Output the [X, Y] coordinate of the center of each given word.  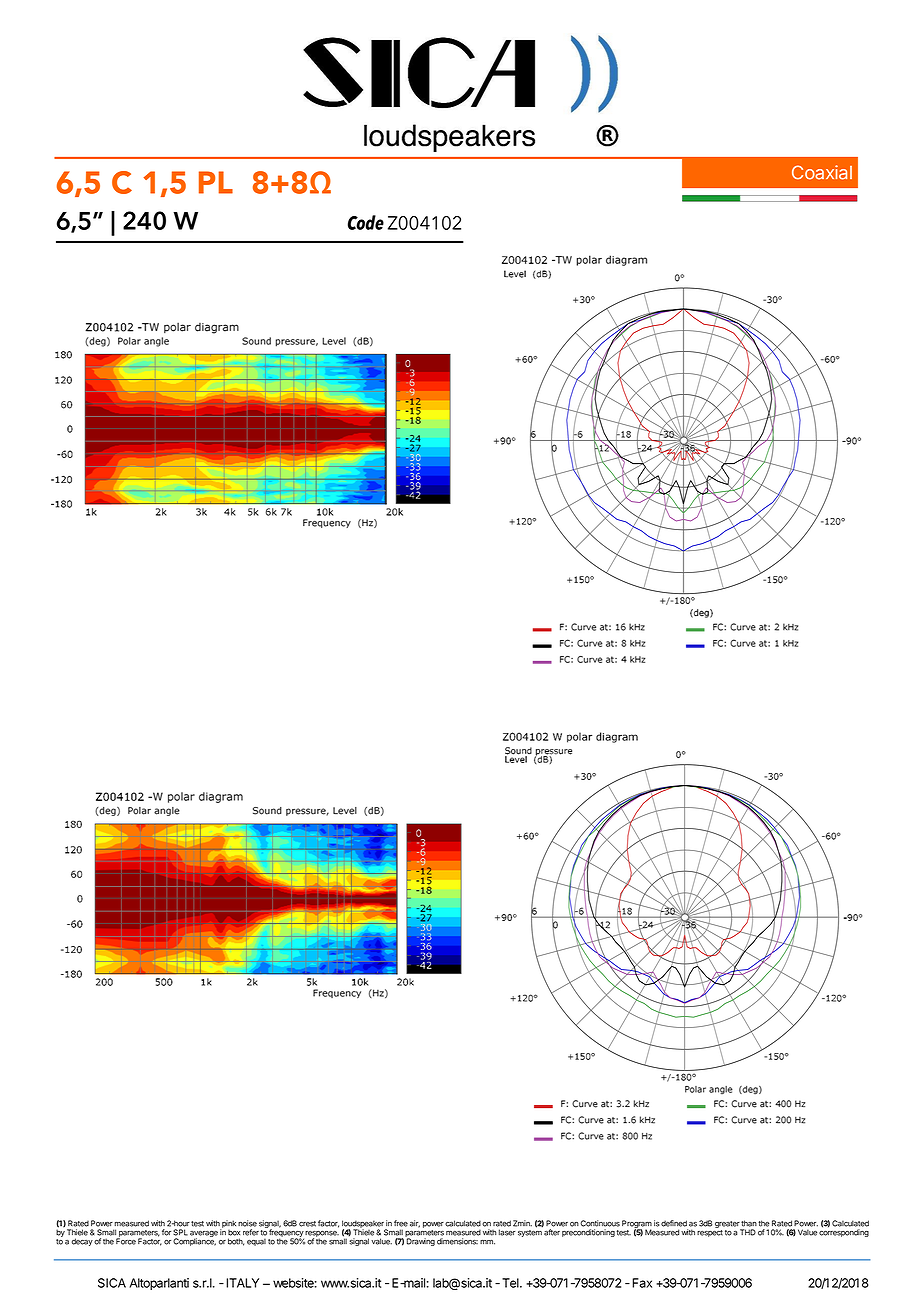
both [236, 1242]
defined [674, 1223]
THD [748, 1232]
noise [247, 1223]
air [415, 1224]
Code [366, 222]
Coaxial [822, 172]
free [401, 1223]
